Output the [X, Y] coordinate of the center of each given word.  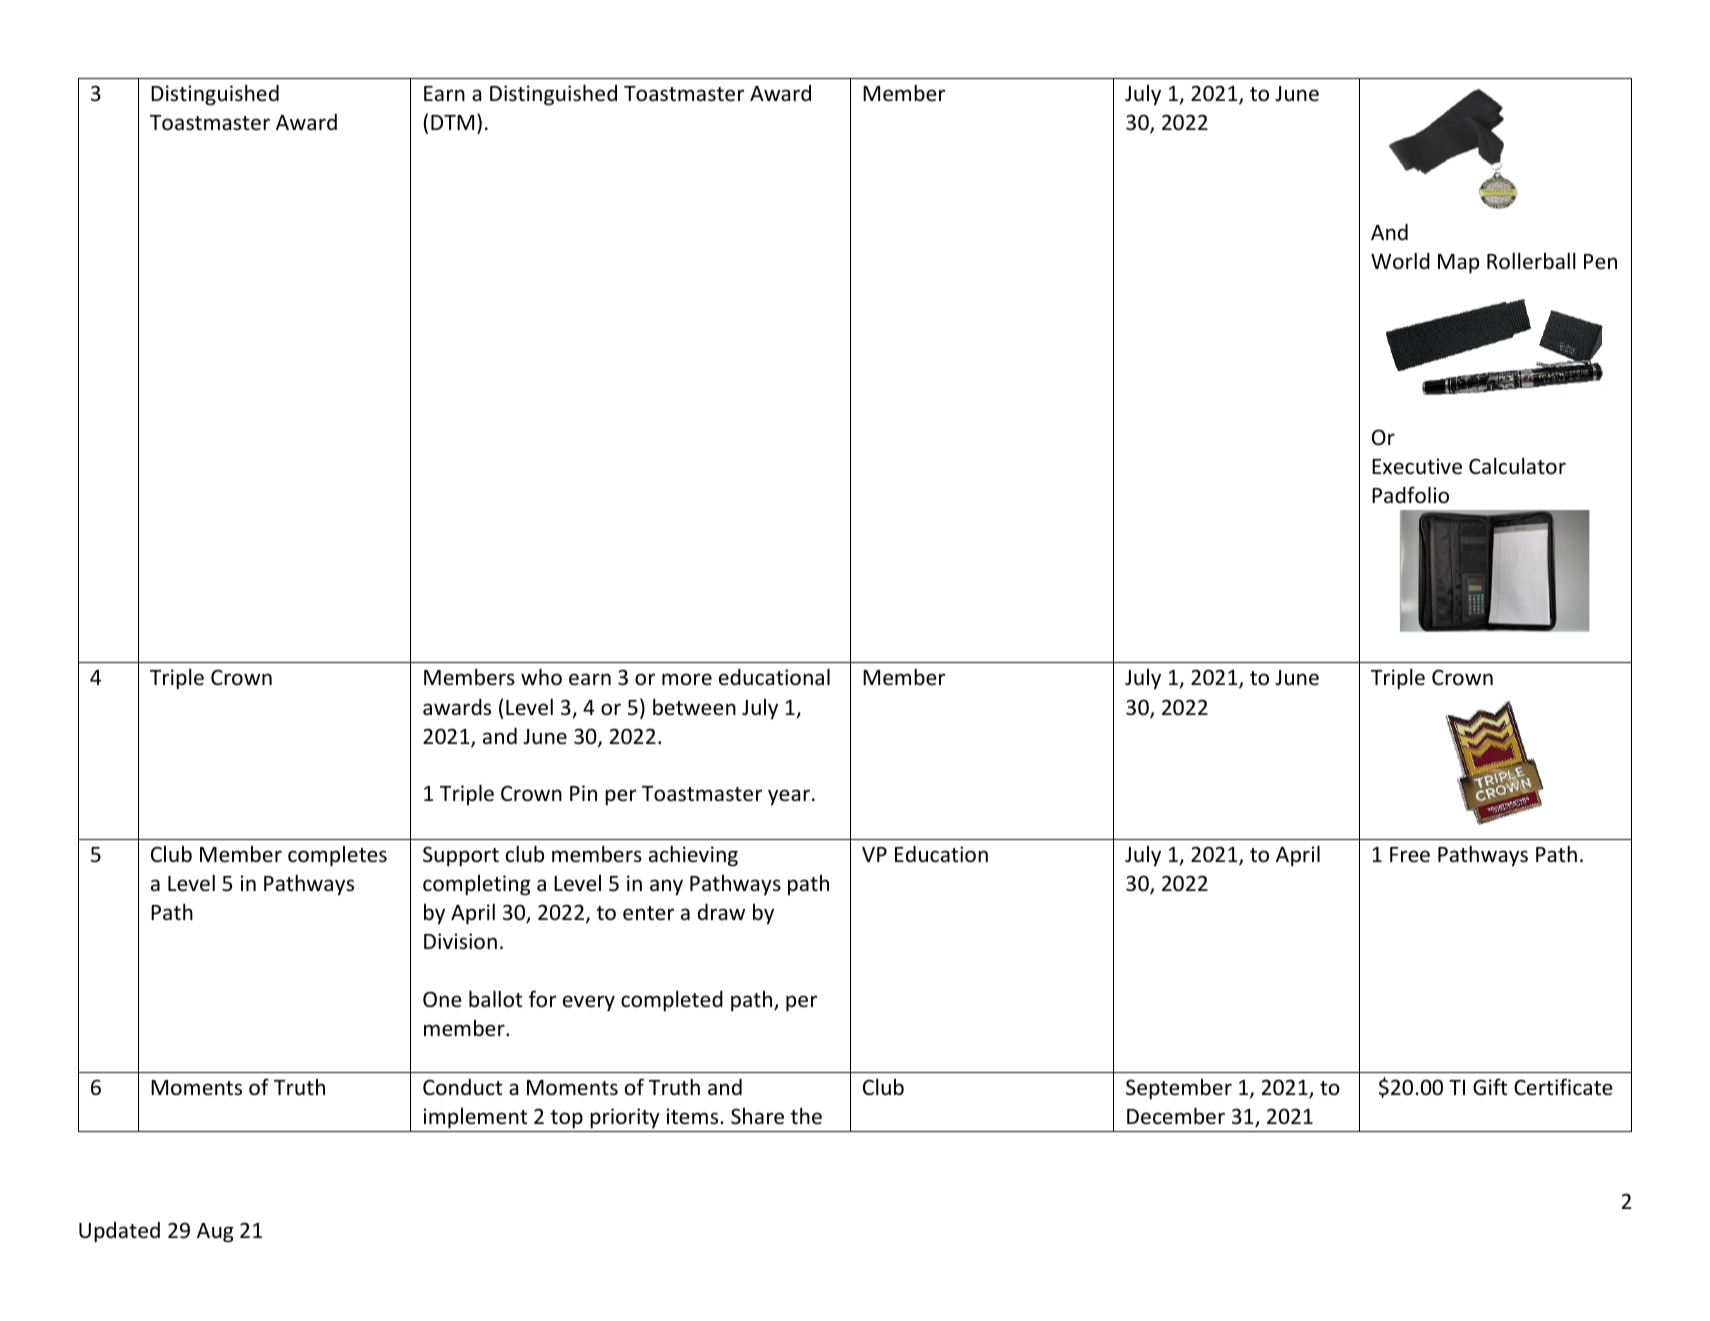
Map [1458, 264]
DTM [452, 122]
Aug [215, 1233]
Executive [1417, 466]
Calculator [1517, 466]
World [1400, 260]
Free [1410, 855]
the [806, 1116]
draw [721, 912]
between [694, 707]
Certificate [1563, 1087]
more [687, 679]
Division [460, 941]
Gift [1490, 1087]
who [541, 677]
